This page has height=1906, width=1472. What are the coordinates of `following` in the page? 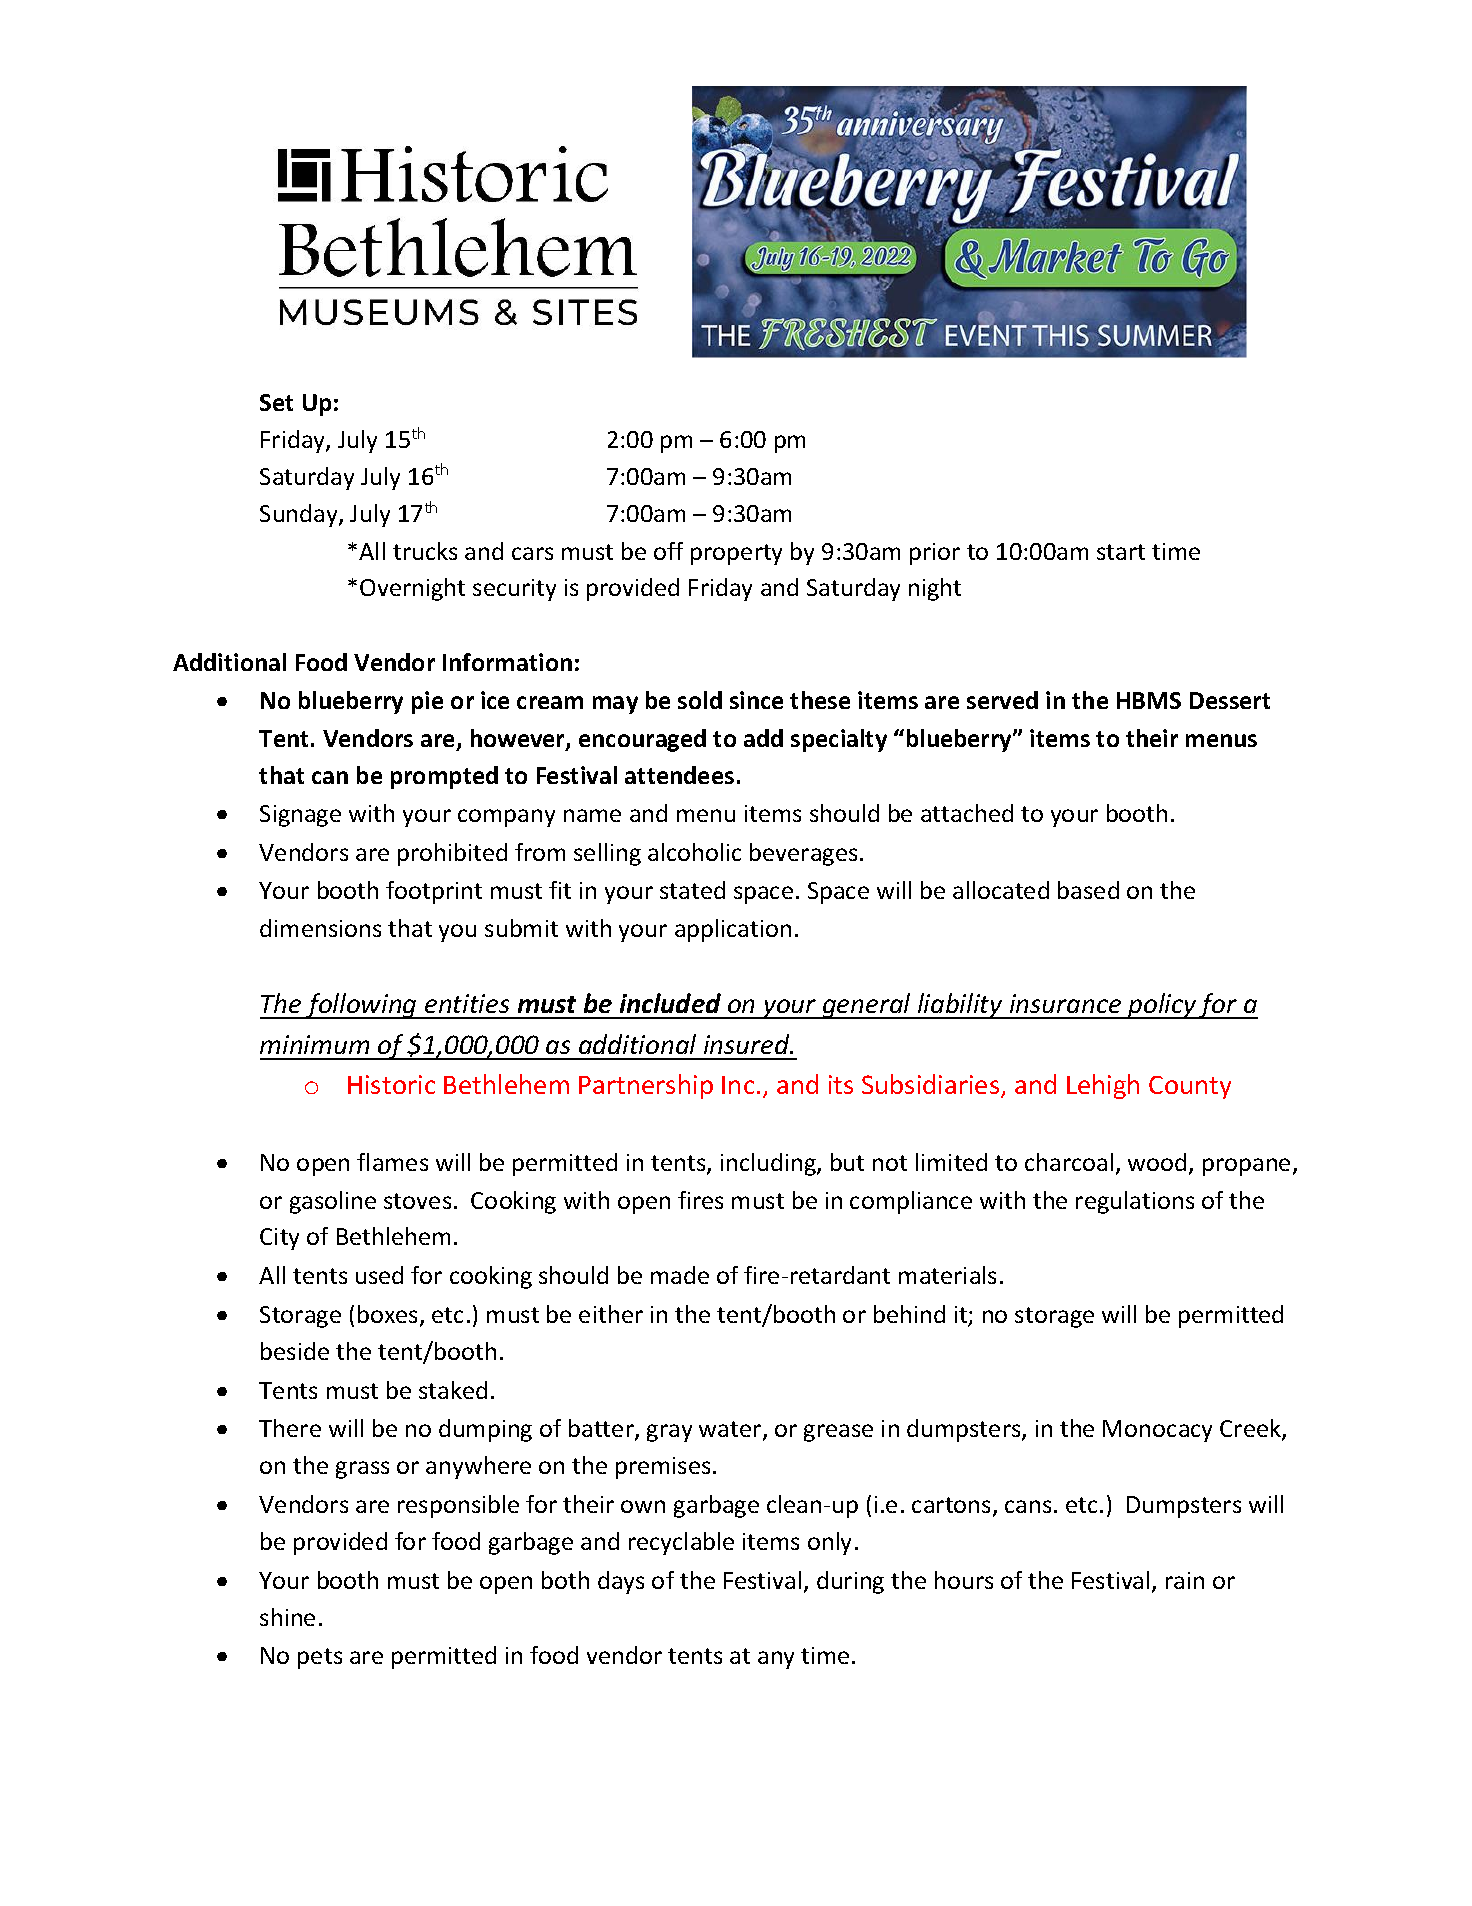 It's located at (361, 1006).
